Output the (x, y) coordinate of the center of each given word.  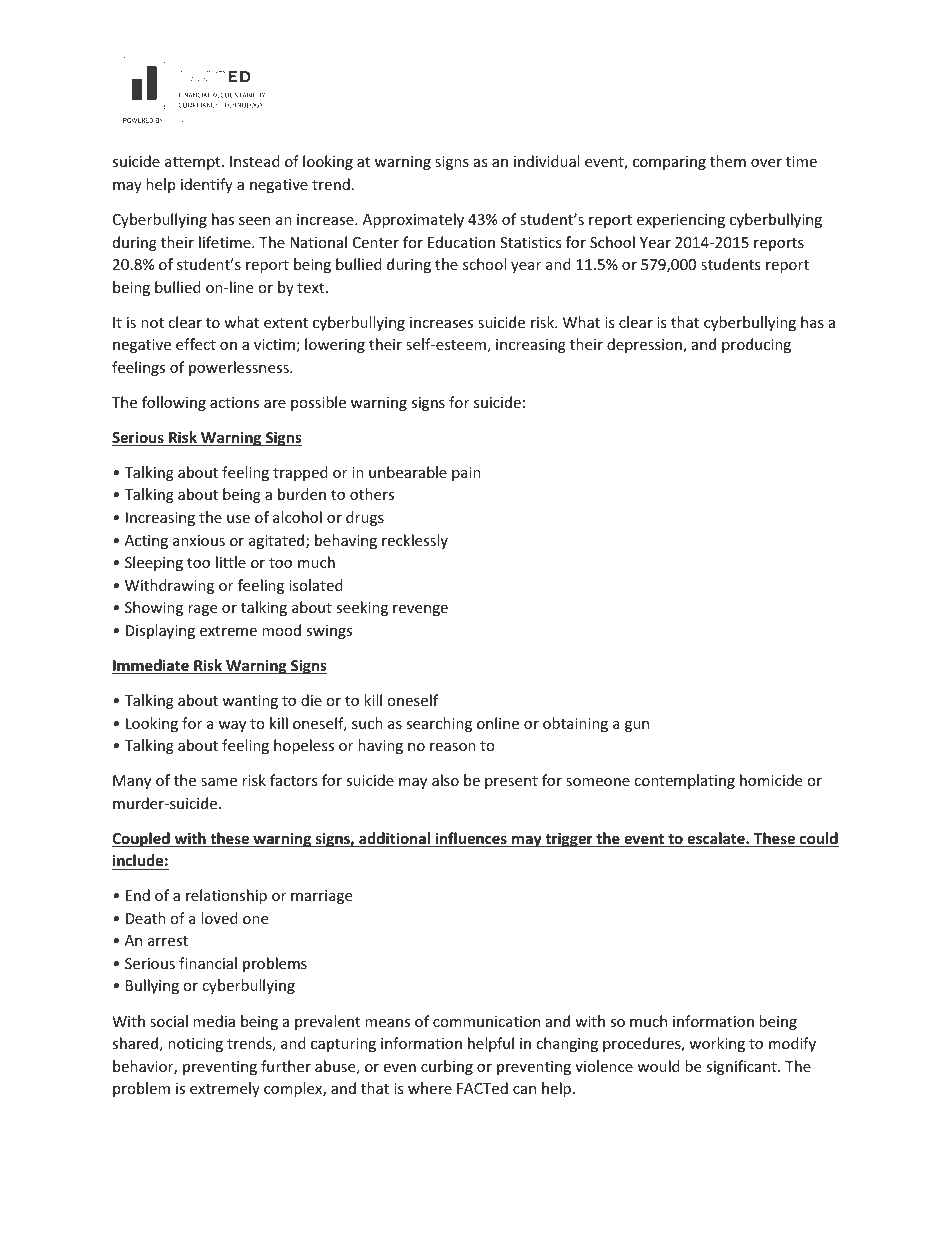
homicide (771, 780)
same (219, 782)
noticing (195, 1045)
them (728, 161)
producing (756, 345)
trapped (300, 473)
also (445, 780)
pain (466, 474)
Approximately (413, 220)
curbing (447, 1067)
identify (207, 185)
